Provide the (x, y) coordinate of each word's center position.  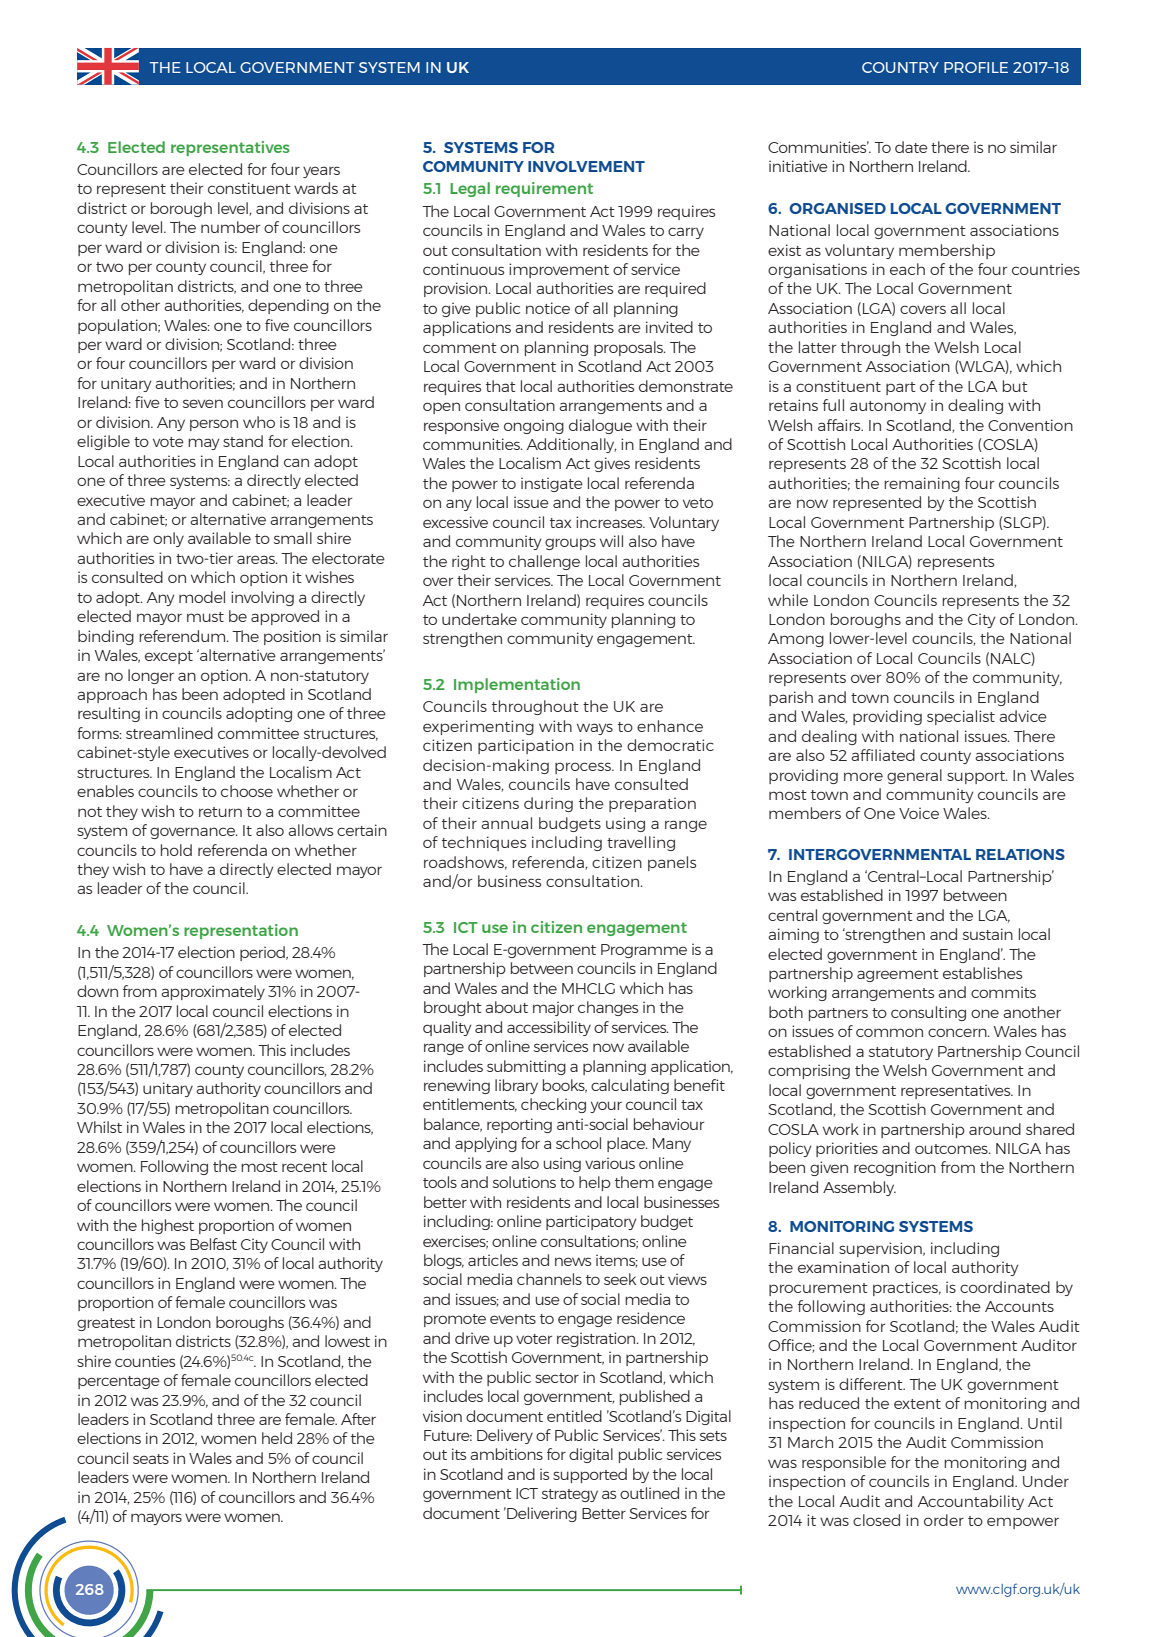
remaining (922, 484)
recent (304, 1167)
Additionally (572, 445)
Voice (919, 813)
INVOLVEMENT (586, 166)
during (548, 804)
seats (151, 1459)
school (578, 1143)
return (220, 812)
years (321, 172)
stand (243, 441)
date (911, 147)
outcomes (952, 1149)
